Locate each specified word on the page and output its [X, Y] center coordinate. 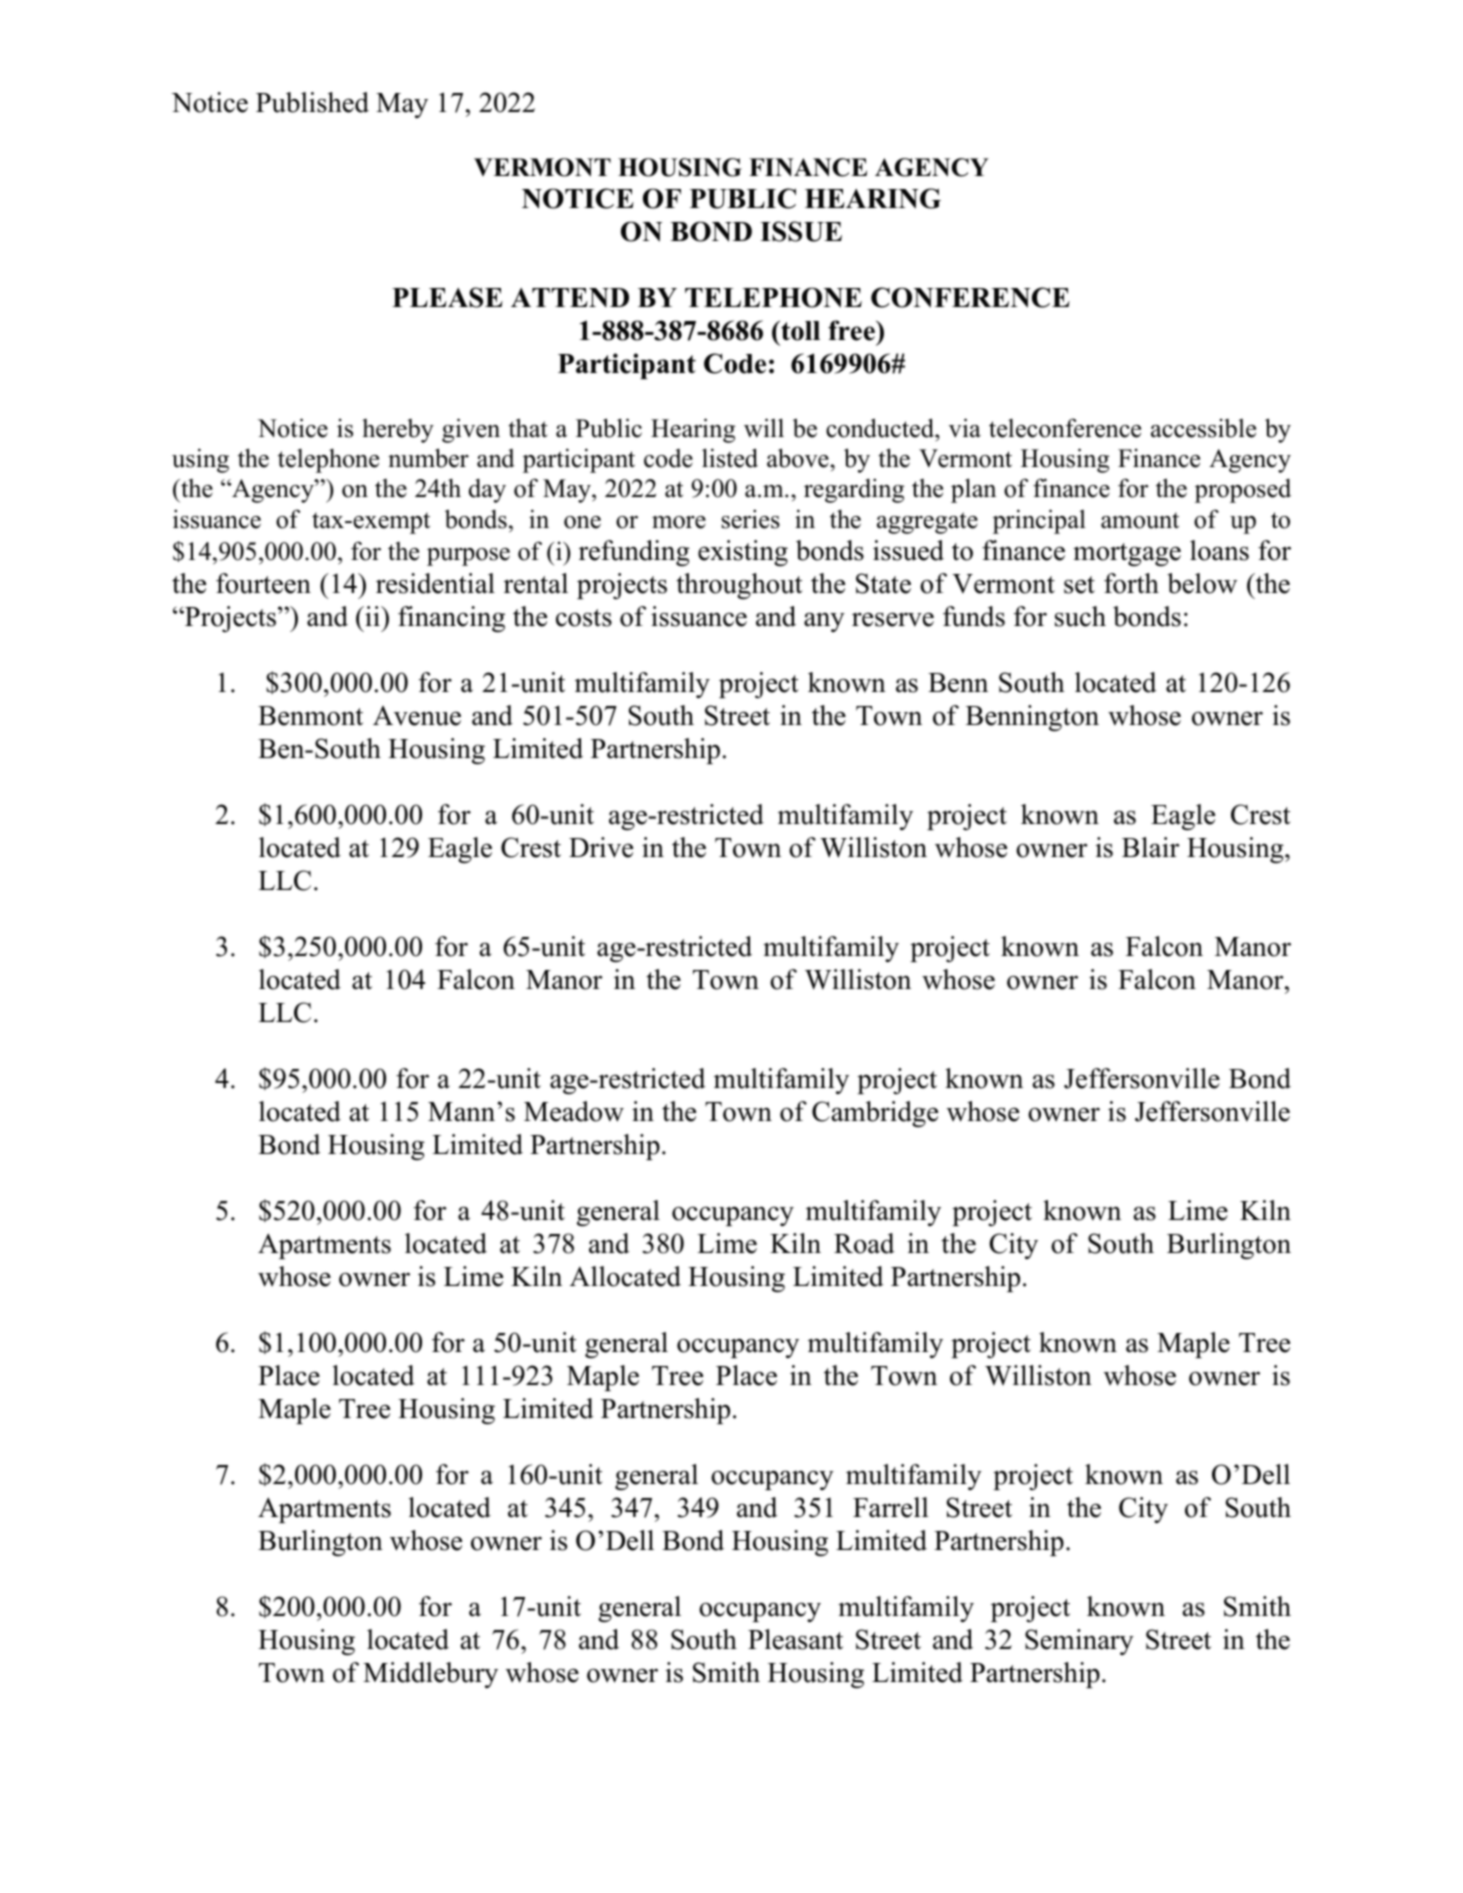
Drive [601, 847]
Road [864, 1243]
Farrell [891, 1507]
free [852, 330]
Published [312, 102]
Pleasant [795, 1639]
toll [799, 331]
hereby [398, 431]
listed [730, 458]
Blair [1150, 847]
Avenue [417, 716]
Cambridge [875, 1114]
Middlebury [430, 1675]
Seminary [1079, 1642]
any [824, 622]
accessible [1203, 428]
